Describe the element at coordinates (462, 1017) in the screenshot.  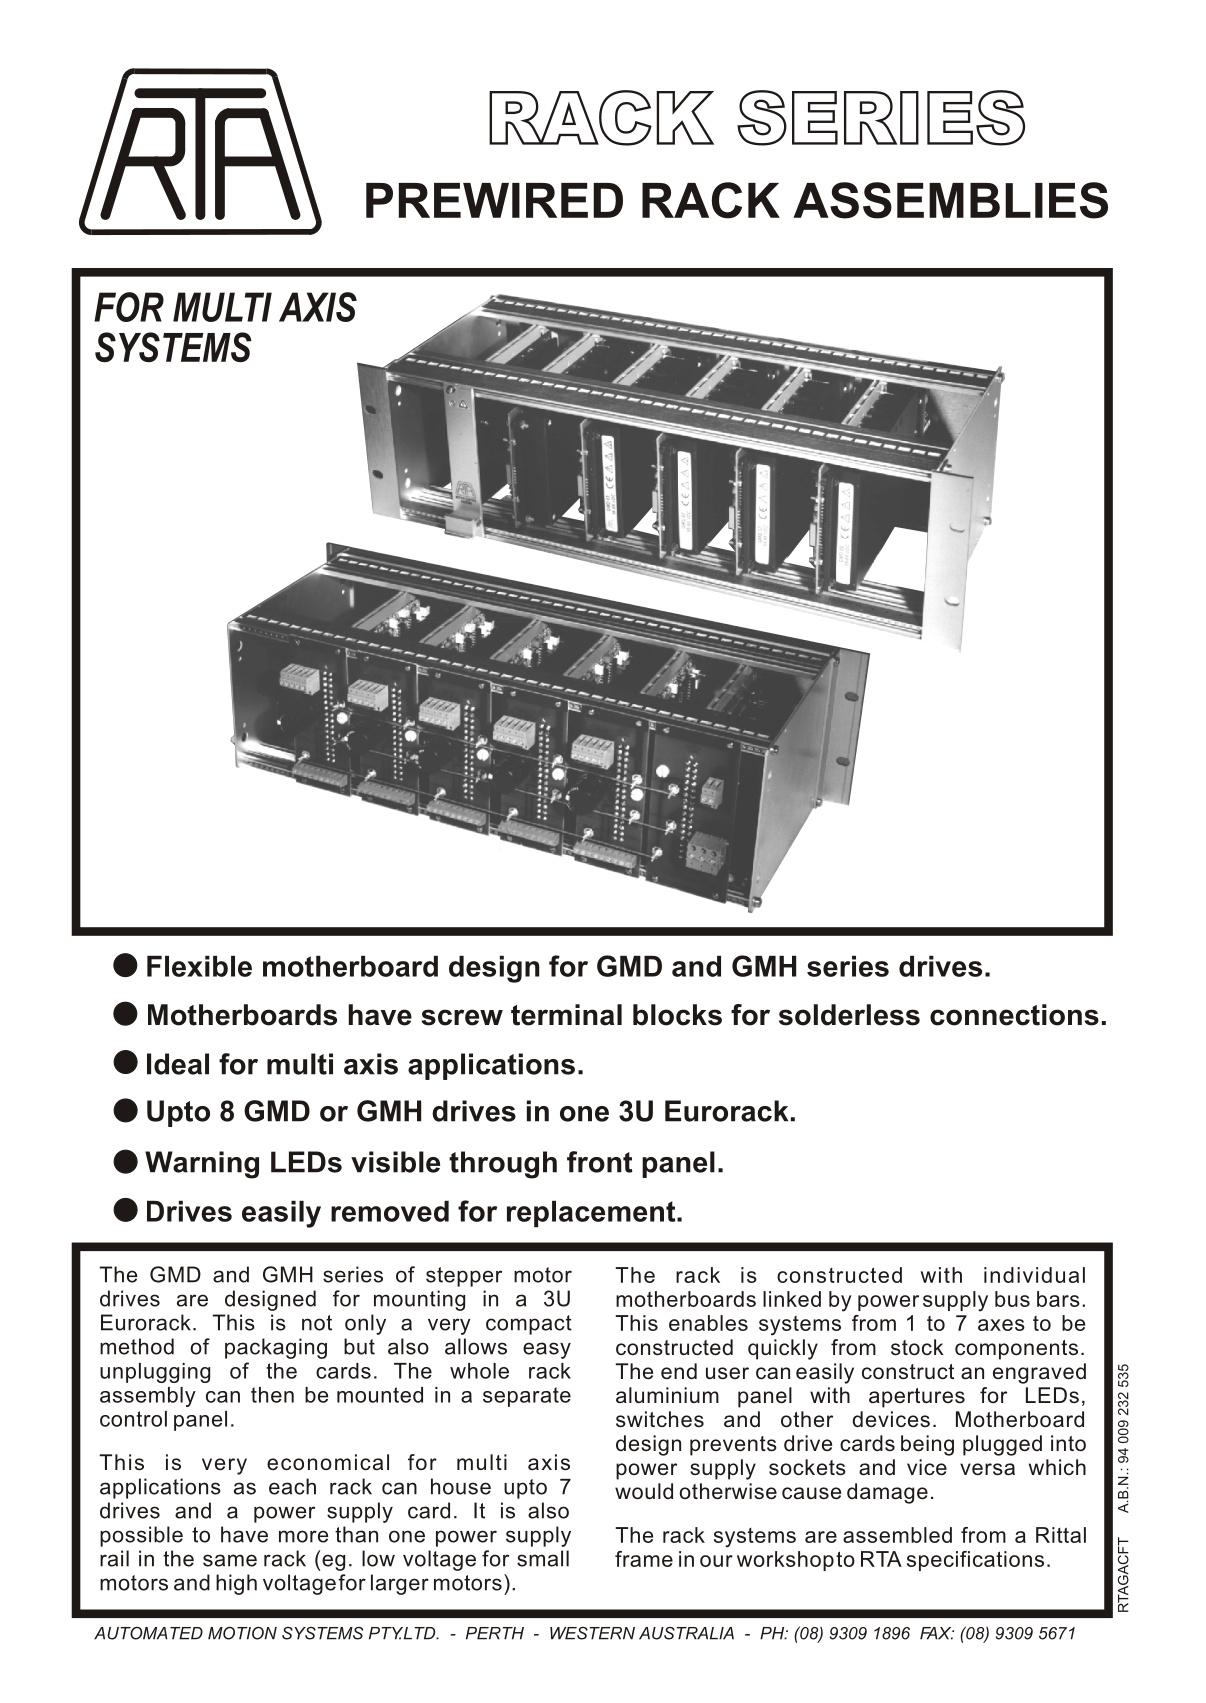
I see `screw` at that location.
